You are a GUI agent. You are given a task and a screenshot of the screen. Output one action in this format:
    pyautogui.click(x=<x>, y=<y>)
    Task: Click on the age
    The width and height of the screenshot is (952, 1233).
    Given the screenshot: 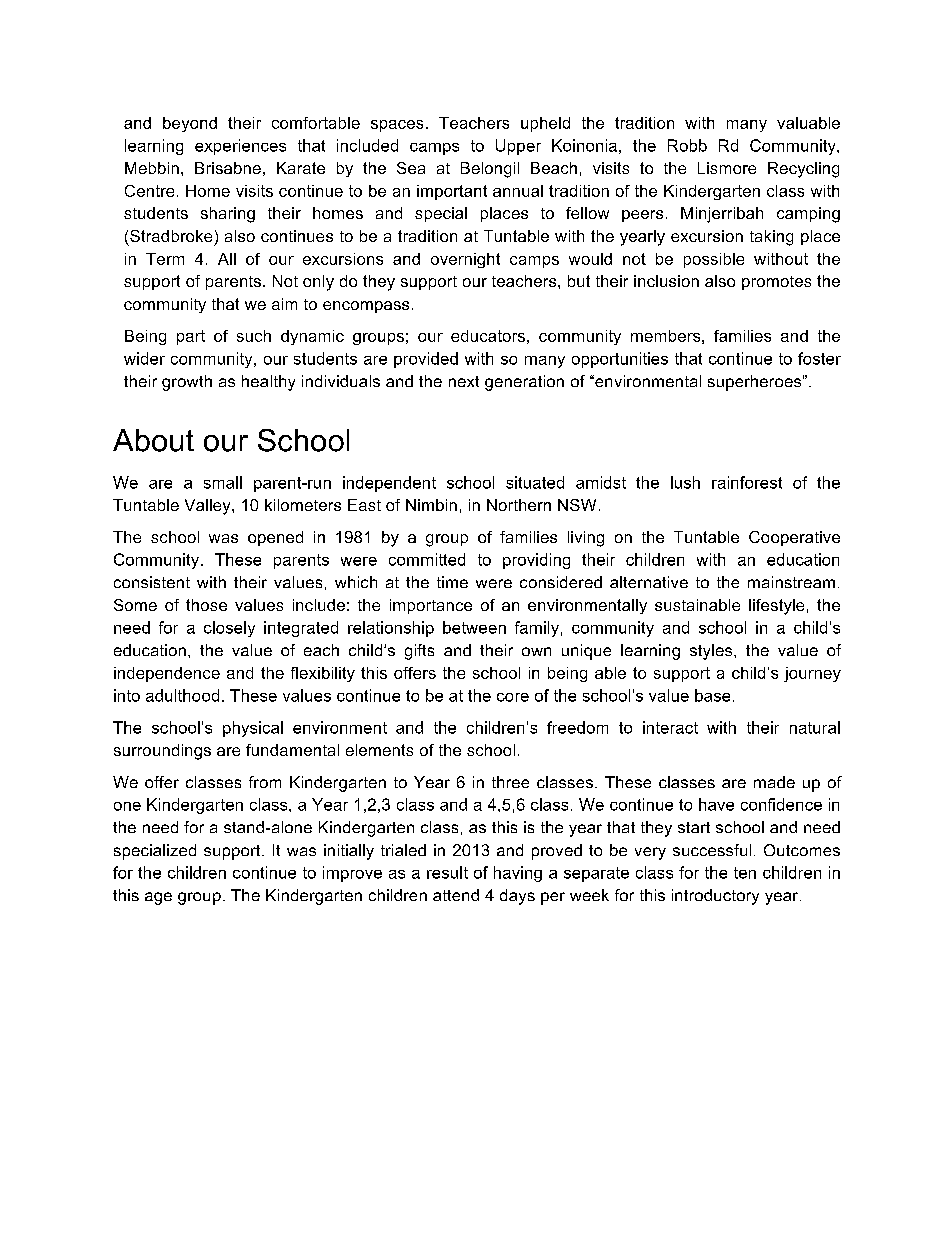 What is the action you would take?
    pyautogui.click(x=158, y=898)
